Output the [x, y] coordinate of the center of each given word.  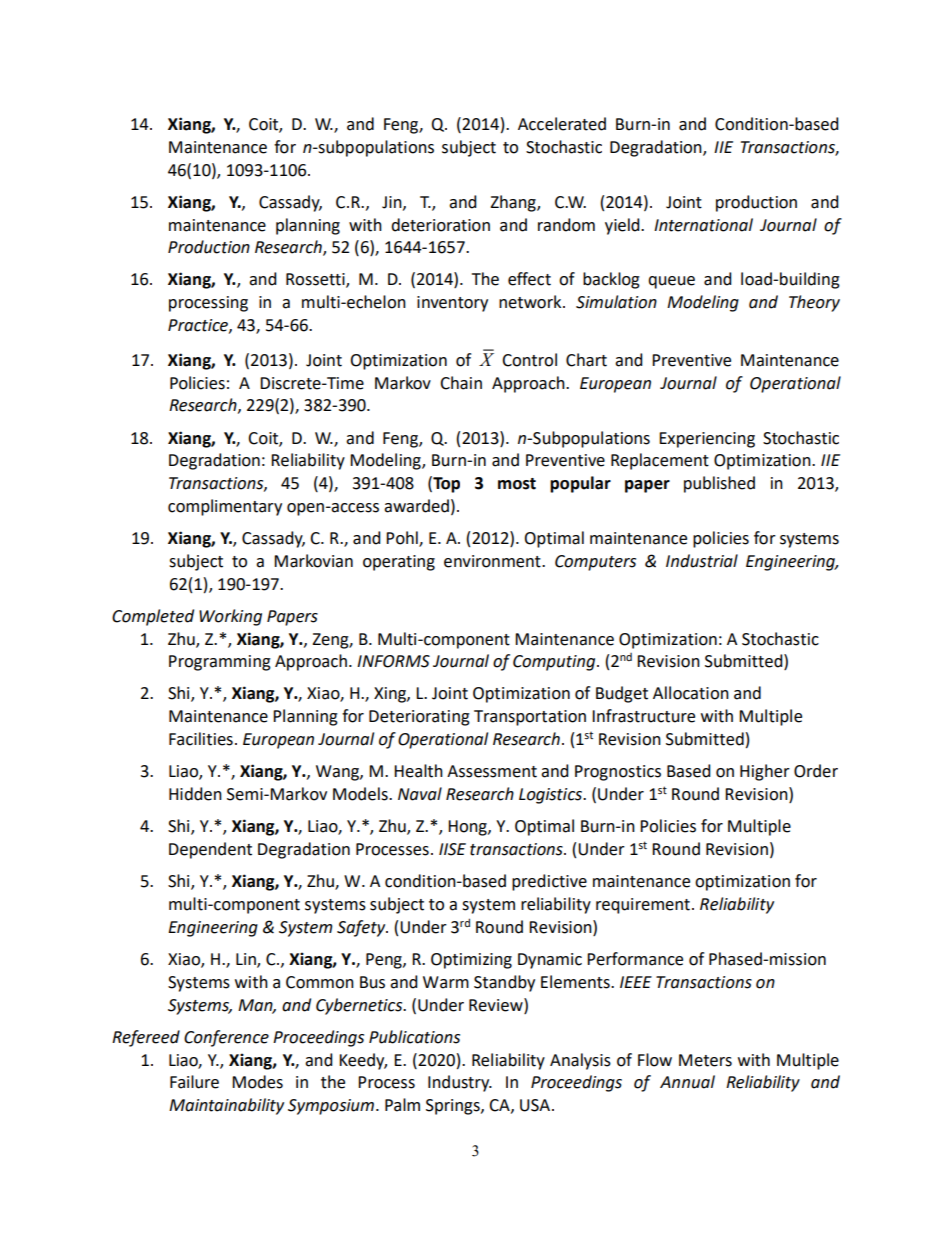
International [703, 225]
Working [230, 617]
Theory [814, 303]
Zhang [514, 203]
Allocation [691, 693]
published [719, 484]
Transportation [530, 718]
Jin [393, 203]
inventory [452, 304]
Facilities [201, 739]
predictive [549, 882]
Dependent [210, 850]
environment [493, 561]
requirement [643, 906]
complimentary [225, 507]
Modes [257, 1082]
